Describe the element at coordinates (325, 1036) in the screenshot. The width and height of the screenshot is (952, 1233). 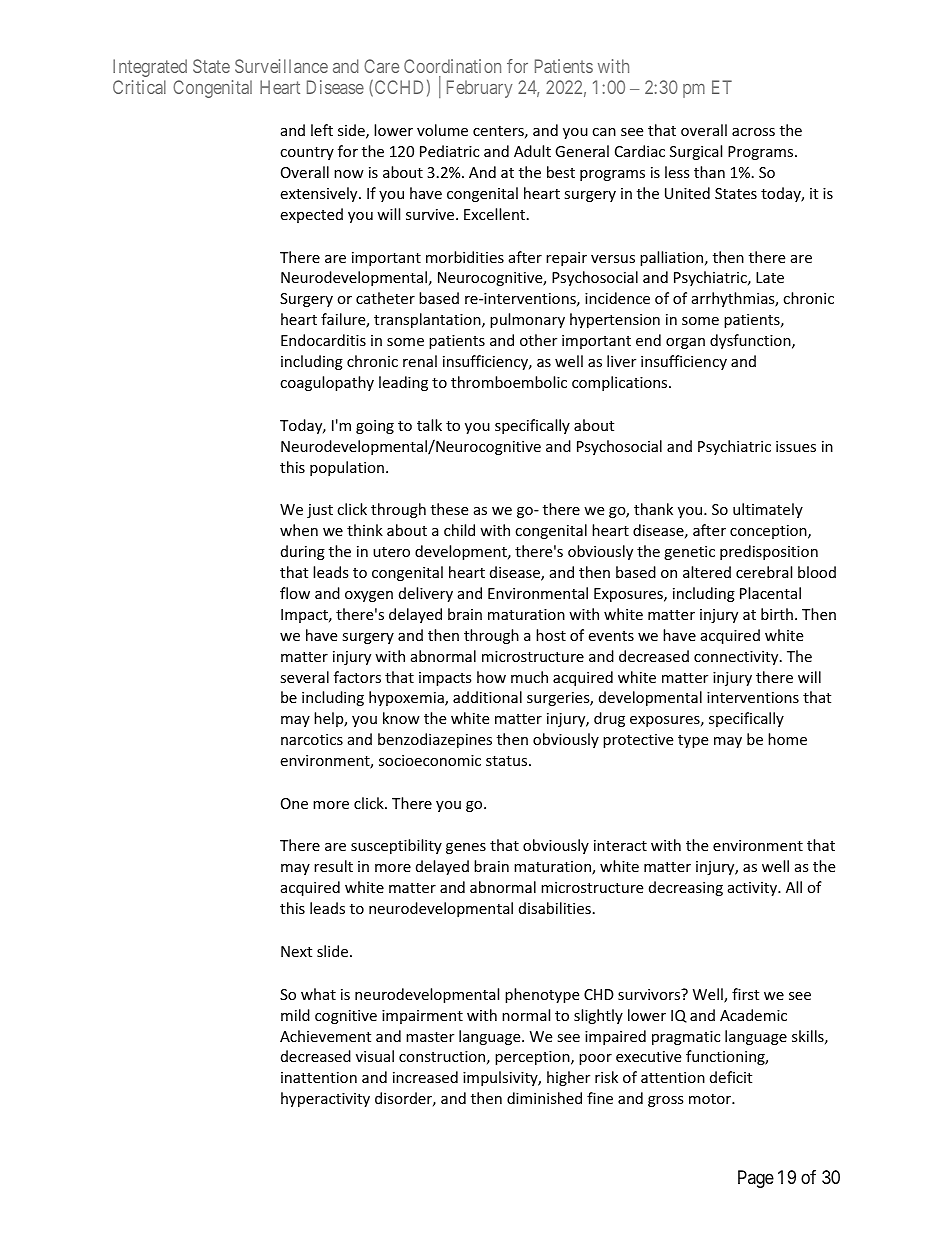
I see `Achievement` at that location.
